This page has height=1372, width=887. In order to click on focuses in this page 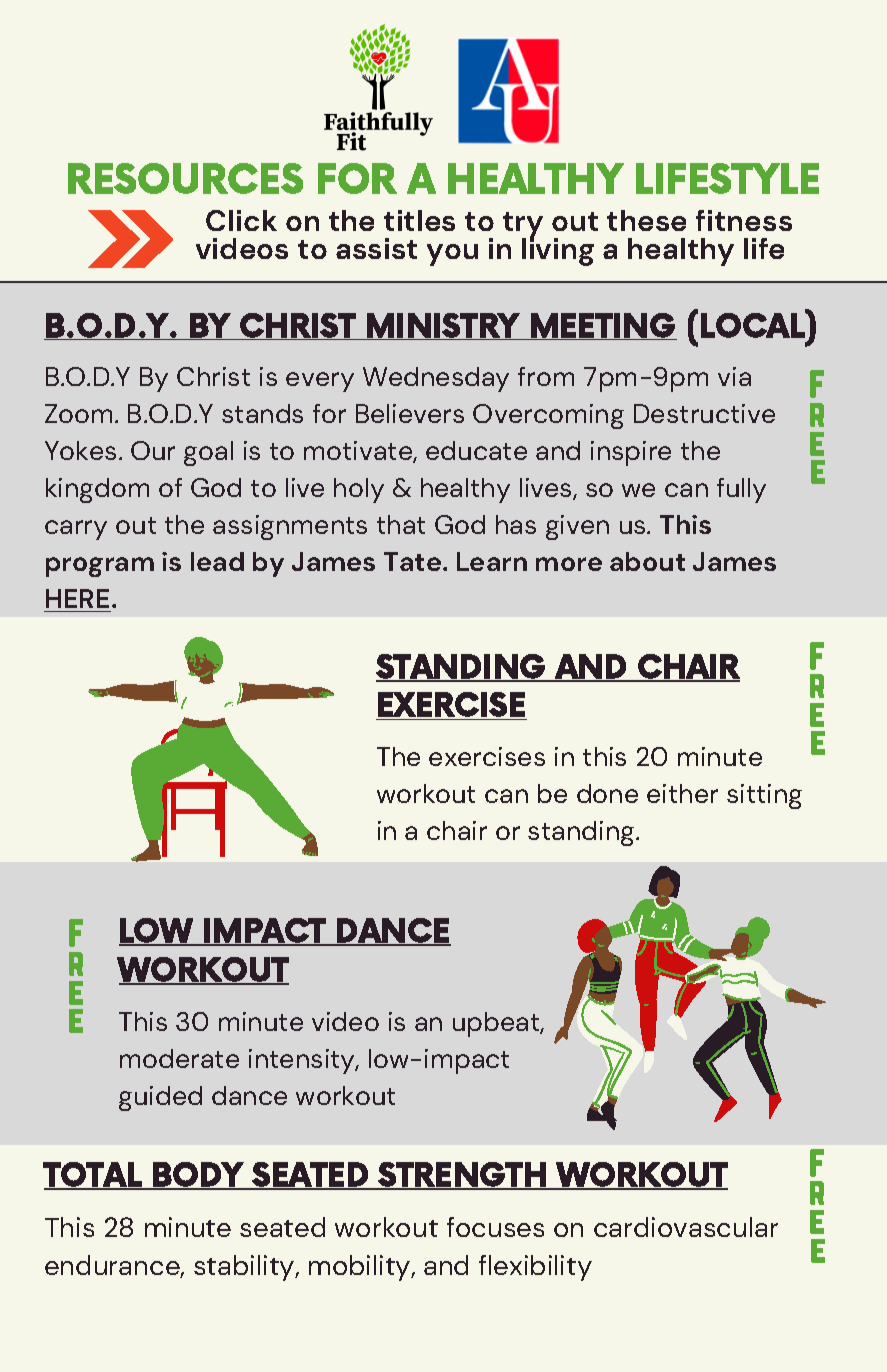, I will do `click(495, 1227)`.
